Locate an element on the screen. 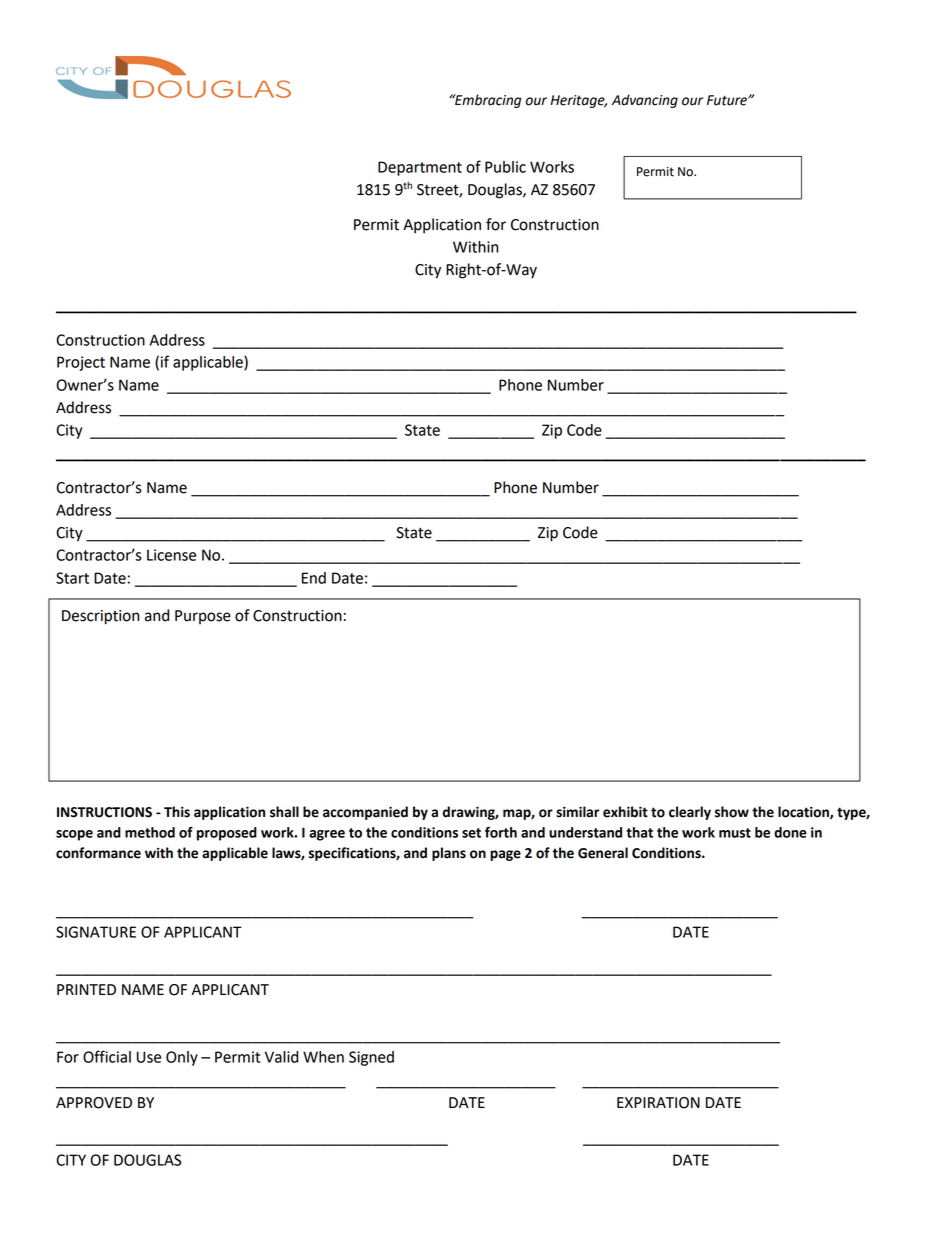 The width and height of the screenshot is (952, 1233). Future is located at coordinates (728, 100).
